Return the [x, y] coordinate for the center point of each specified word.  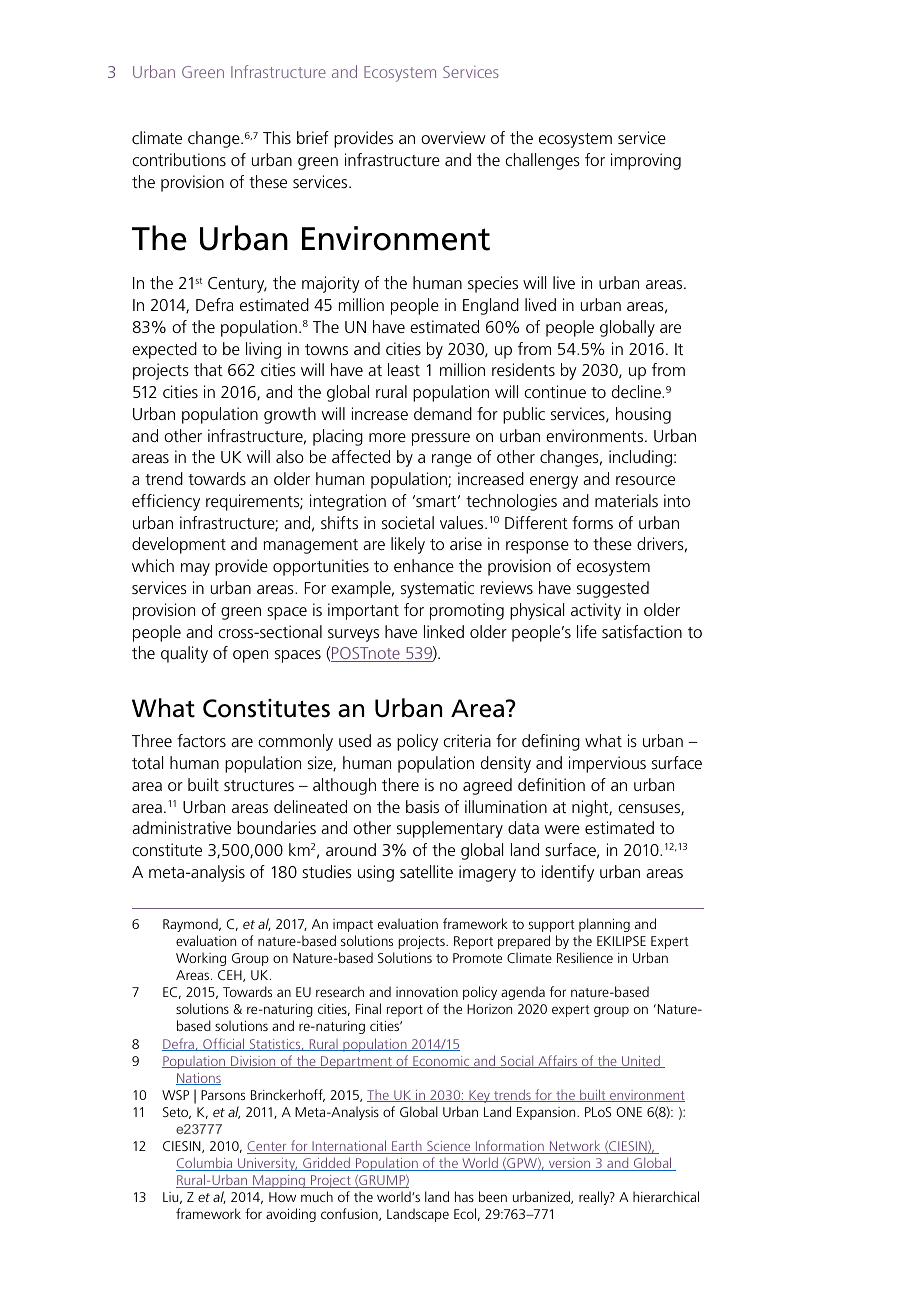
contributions [179, 159]
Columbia [205, 1164]
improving [646, 161]
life [587, 631]
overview [453, 137]
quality [184, 654]
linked [444, 631]
